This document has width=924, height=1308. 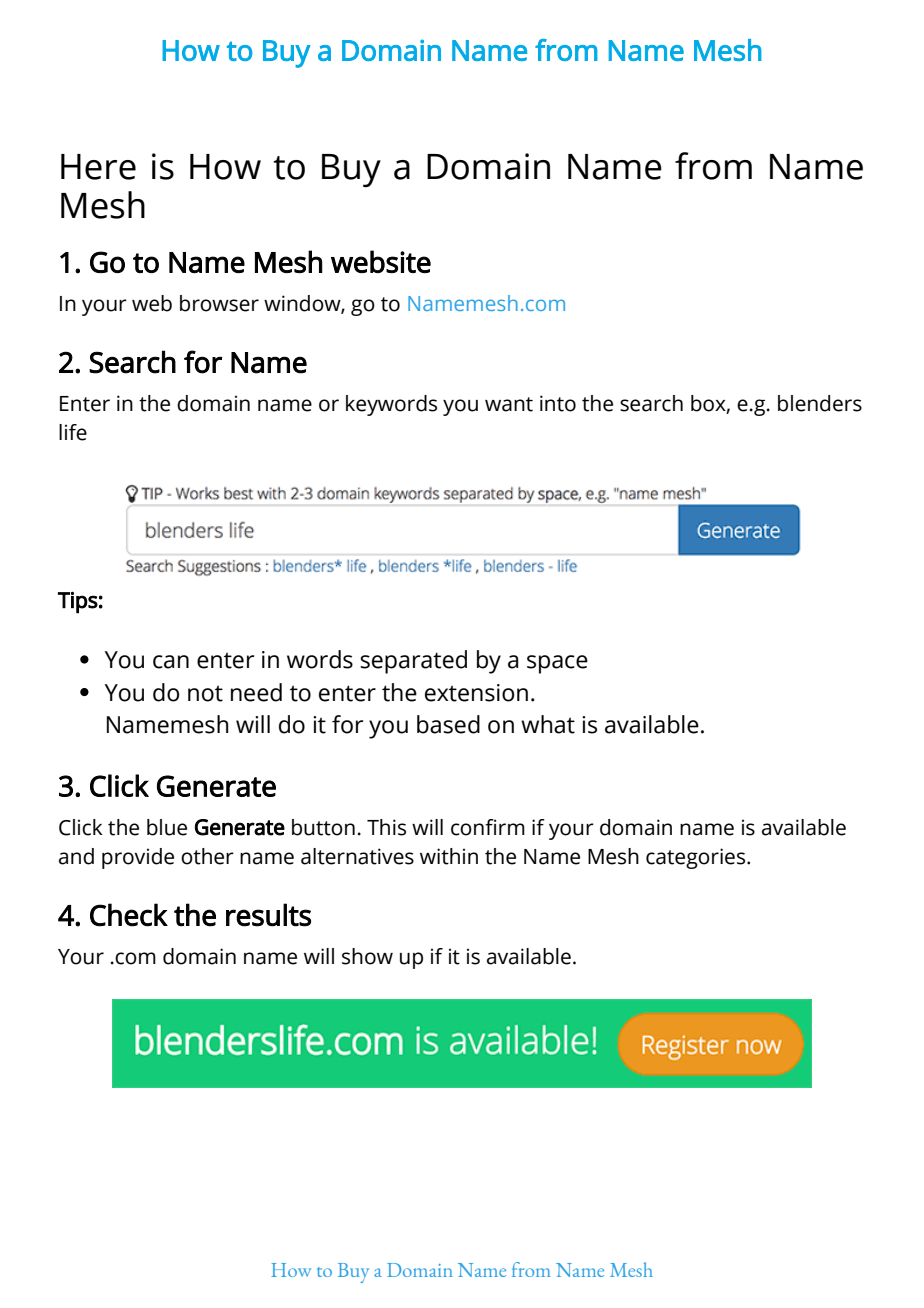 I want to click on space, so click(x=557, y=664).
